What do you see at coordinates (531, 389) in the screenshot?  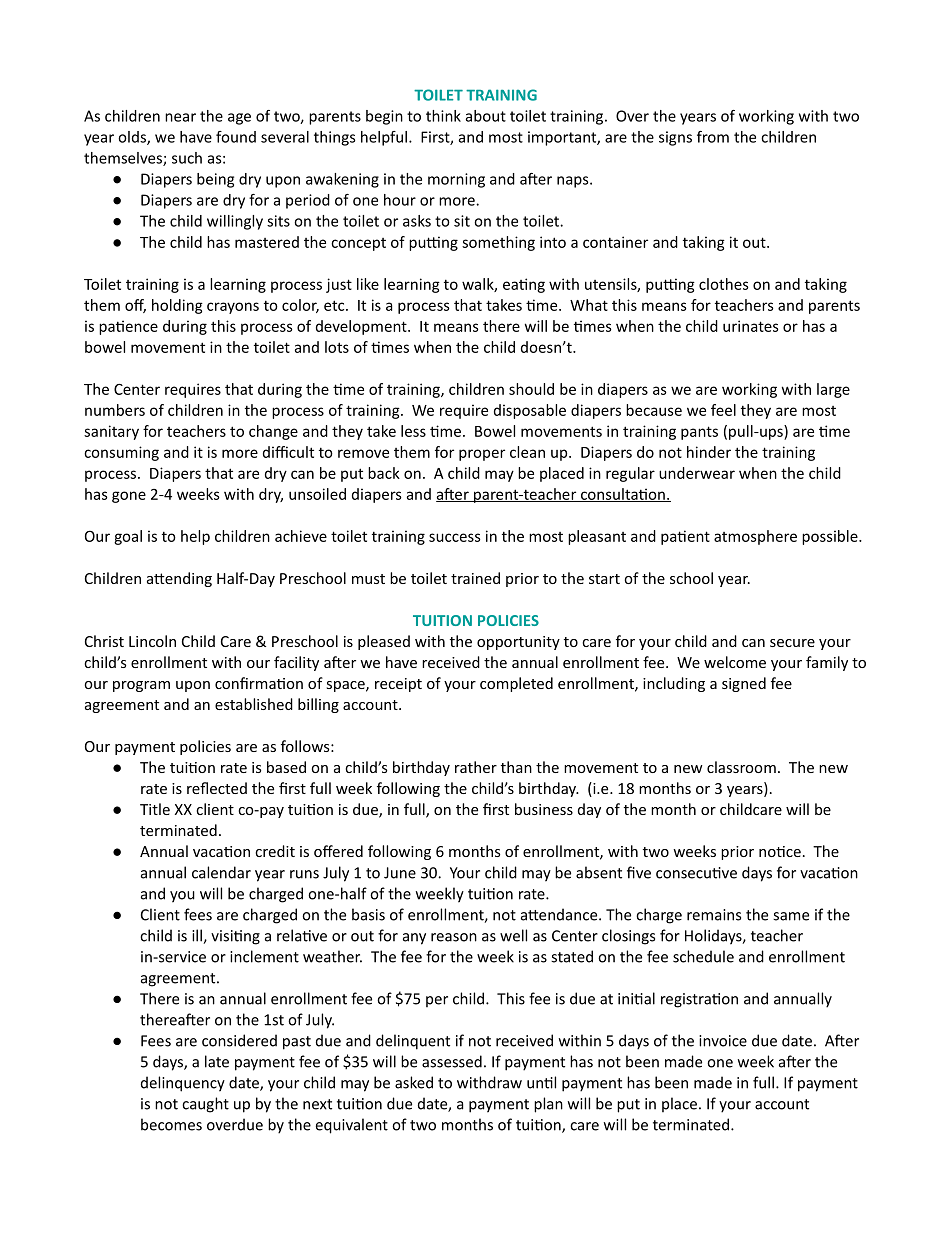 I see `should` at bounding box center [531, 389].
